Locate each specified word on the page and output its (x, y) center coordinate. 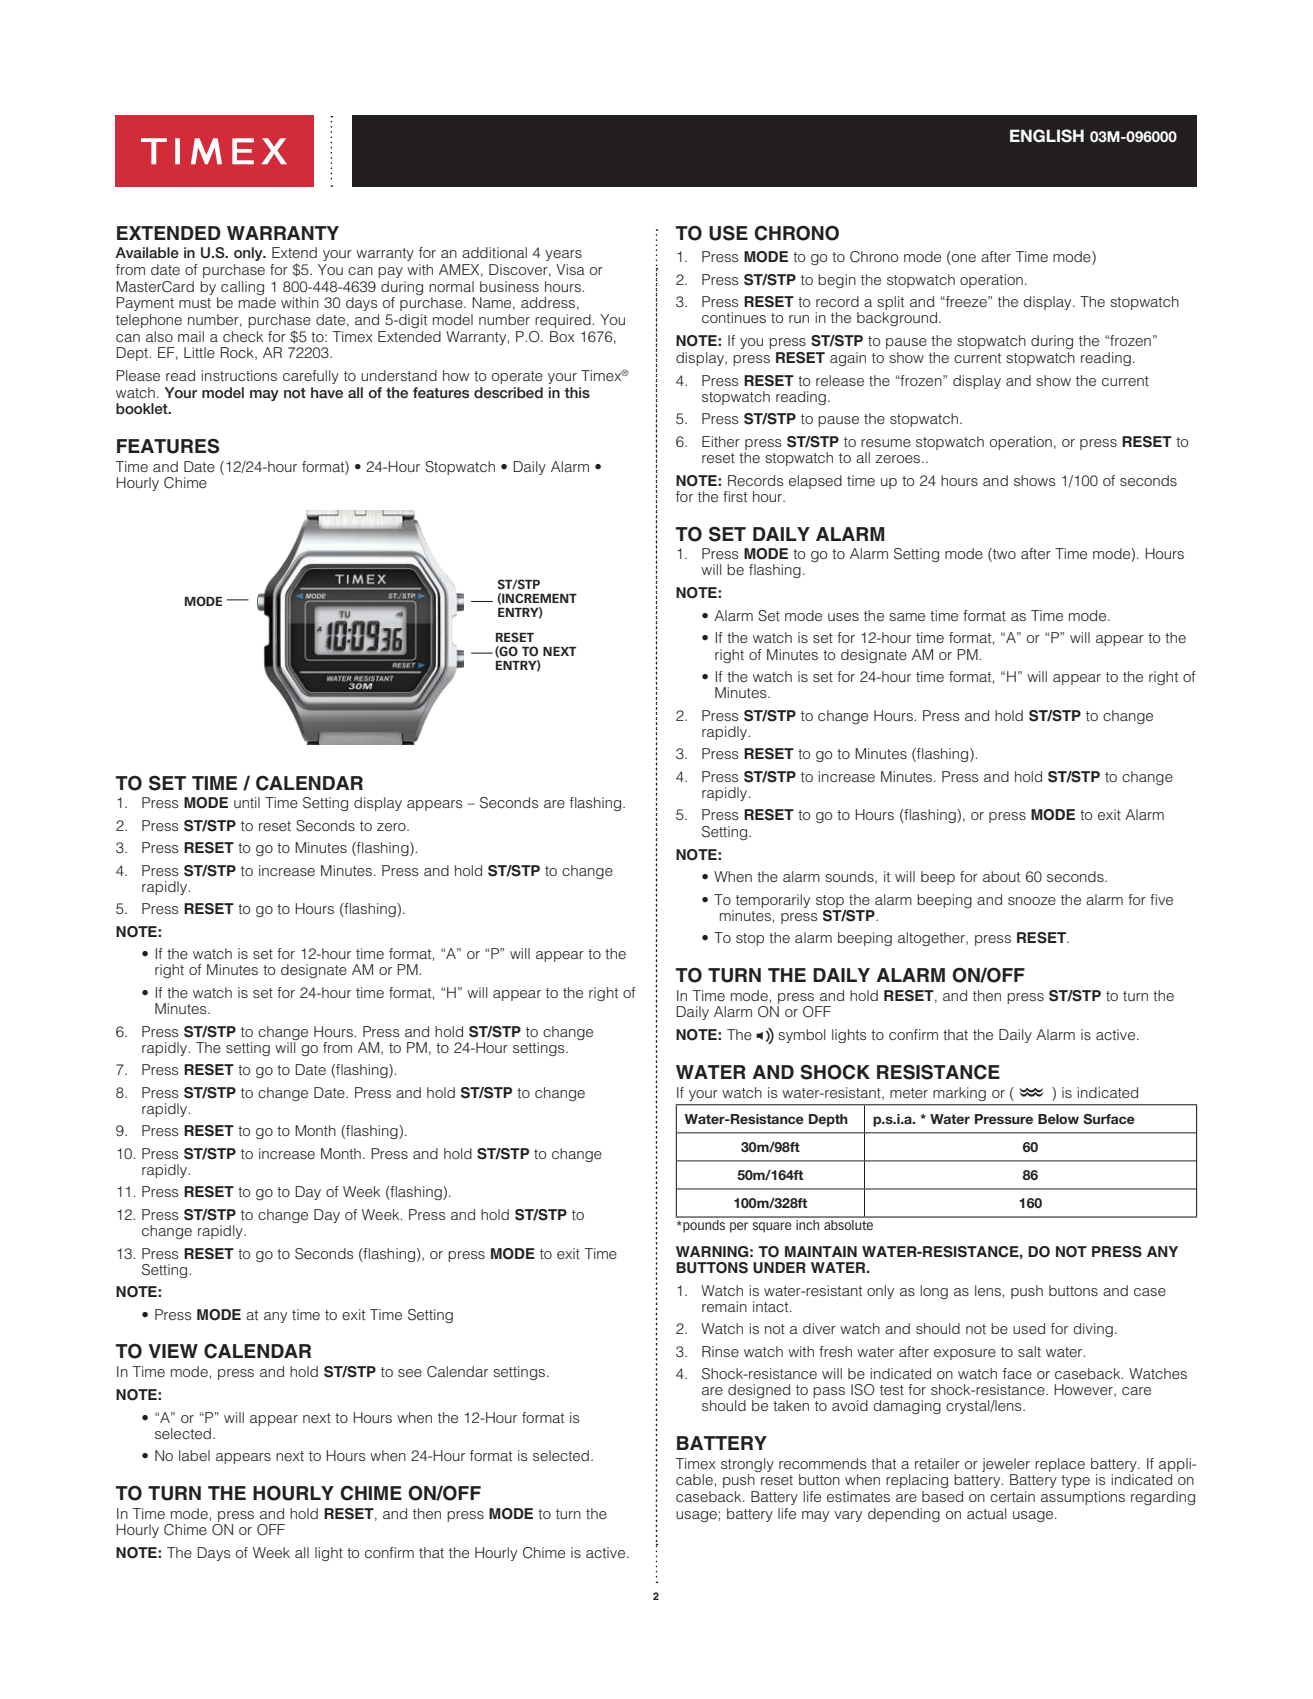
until (247, 802)
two (1003, 555)
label (194, 1455)
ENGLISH (1047, 136)
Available (147, 252)
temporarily (773, 901)
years (563, 255)
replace (1060, 1465)
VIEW (173, 1351)
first (735, 496)
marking (959, 1094)
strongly (747, 1465)
